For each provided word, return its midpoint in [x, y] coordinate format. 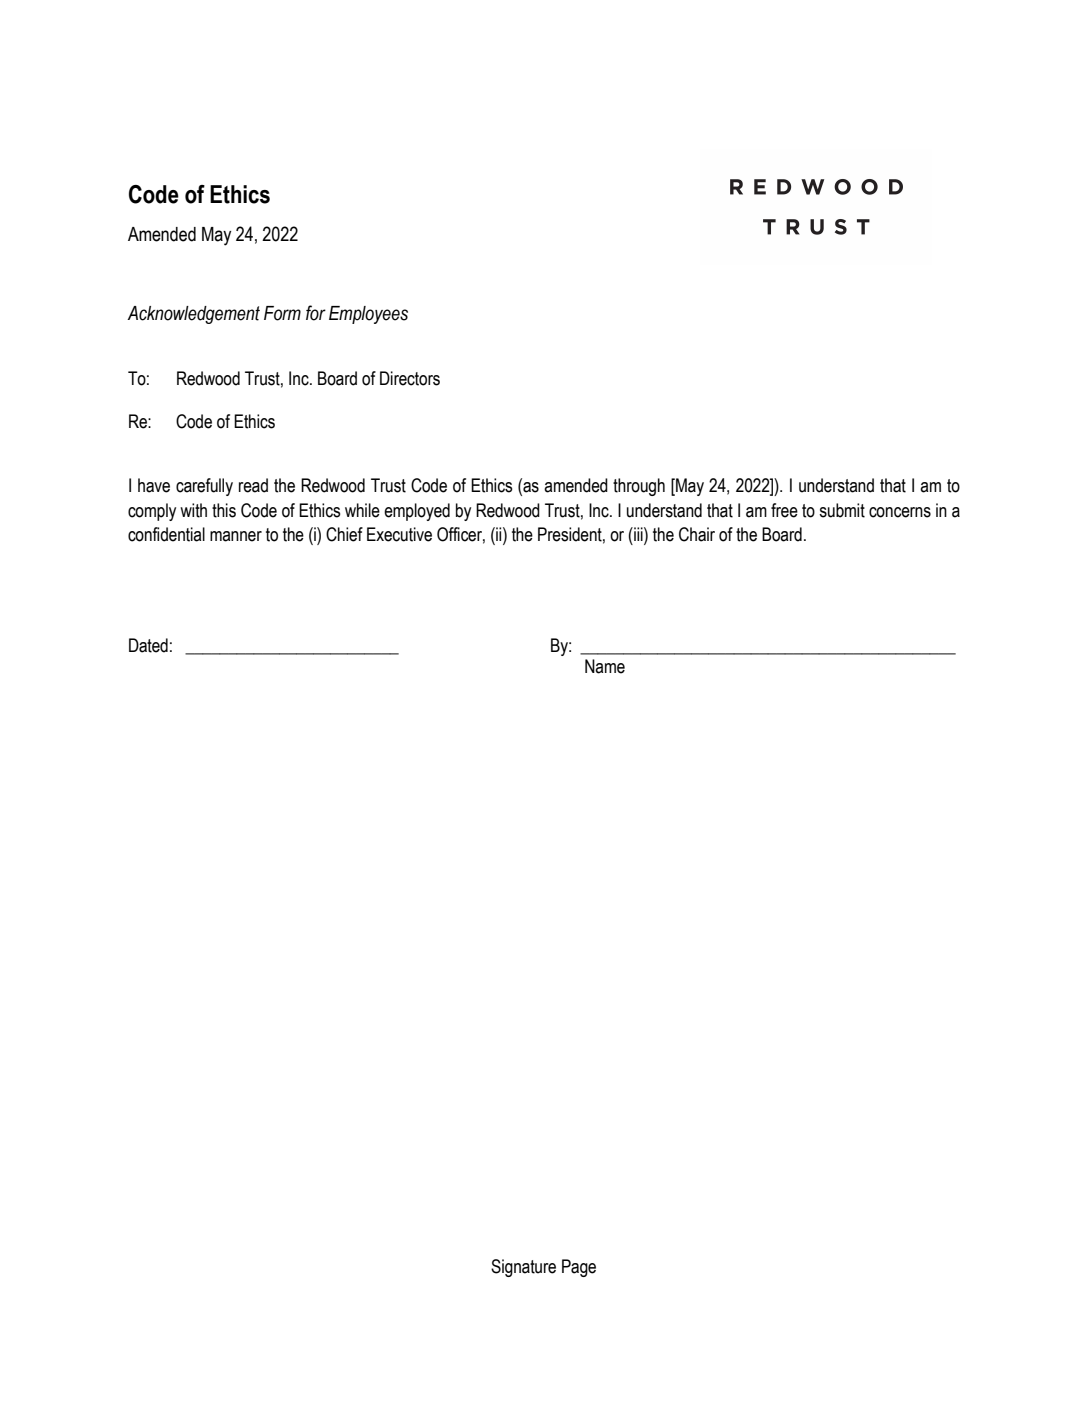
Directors [410, 378]
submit [842, 510]
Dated [148, 645]
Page [579, 1268]
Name [605, 666]
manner [236, 536]
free [784, 510]
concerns [900, 512]
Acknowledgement [193, 315]
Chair [697, 534]
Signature [523, 1268]
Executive [399, 534]
